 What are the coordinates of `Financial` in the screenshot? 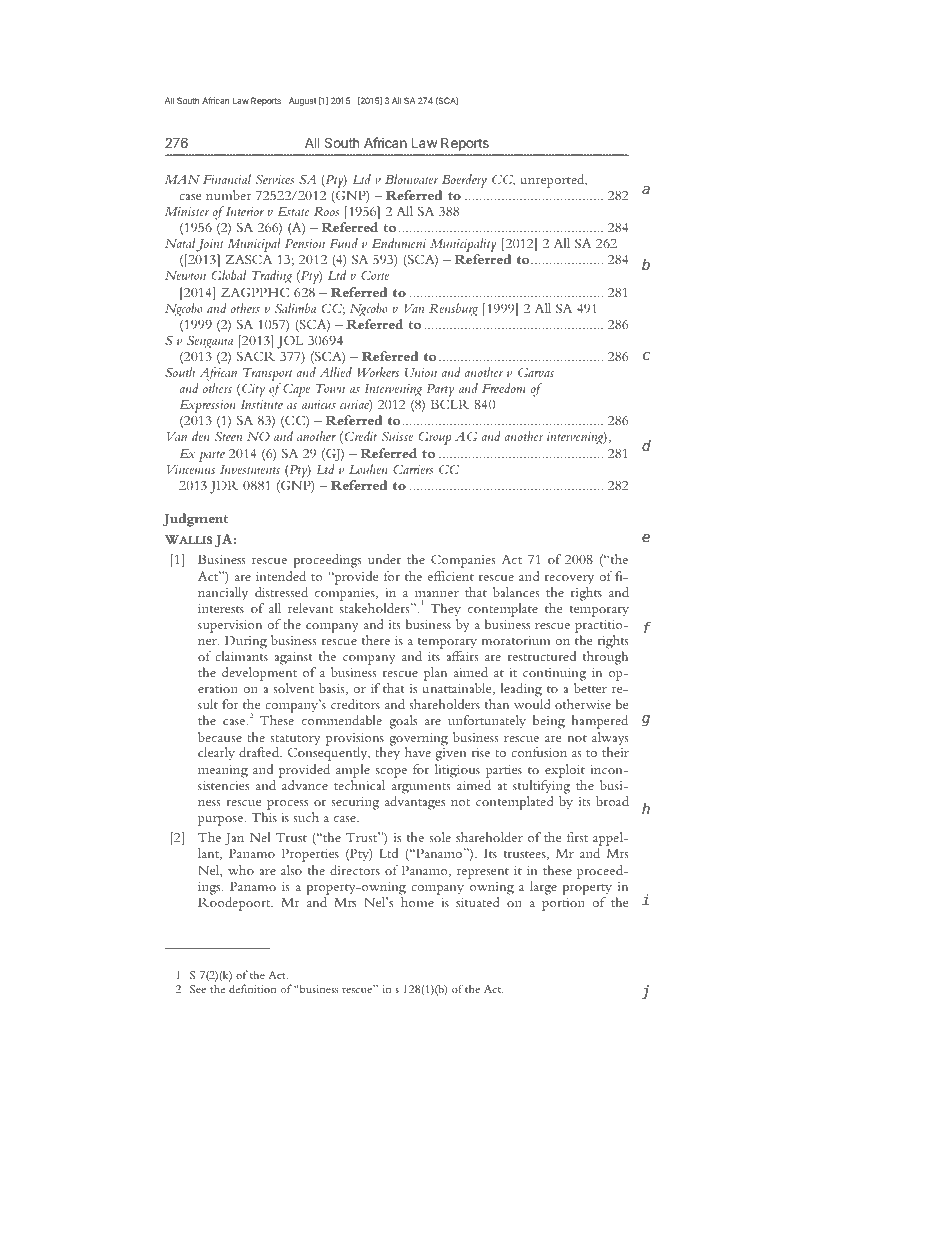 It's located at (227, 179).
